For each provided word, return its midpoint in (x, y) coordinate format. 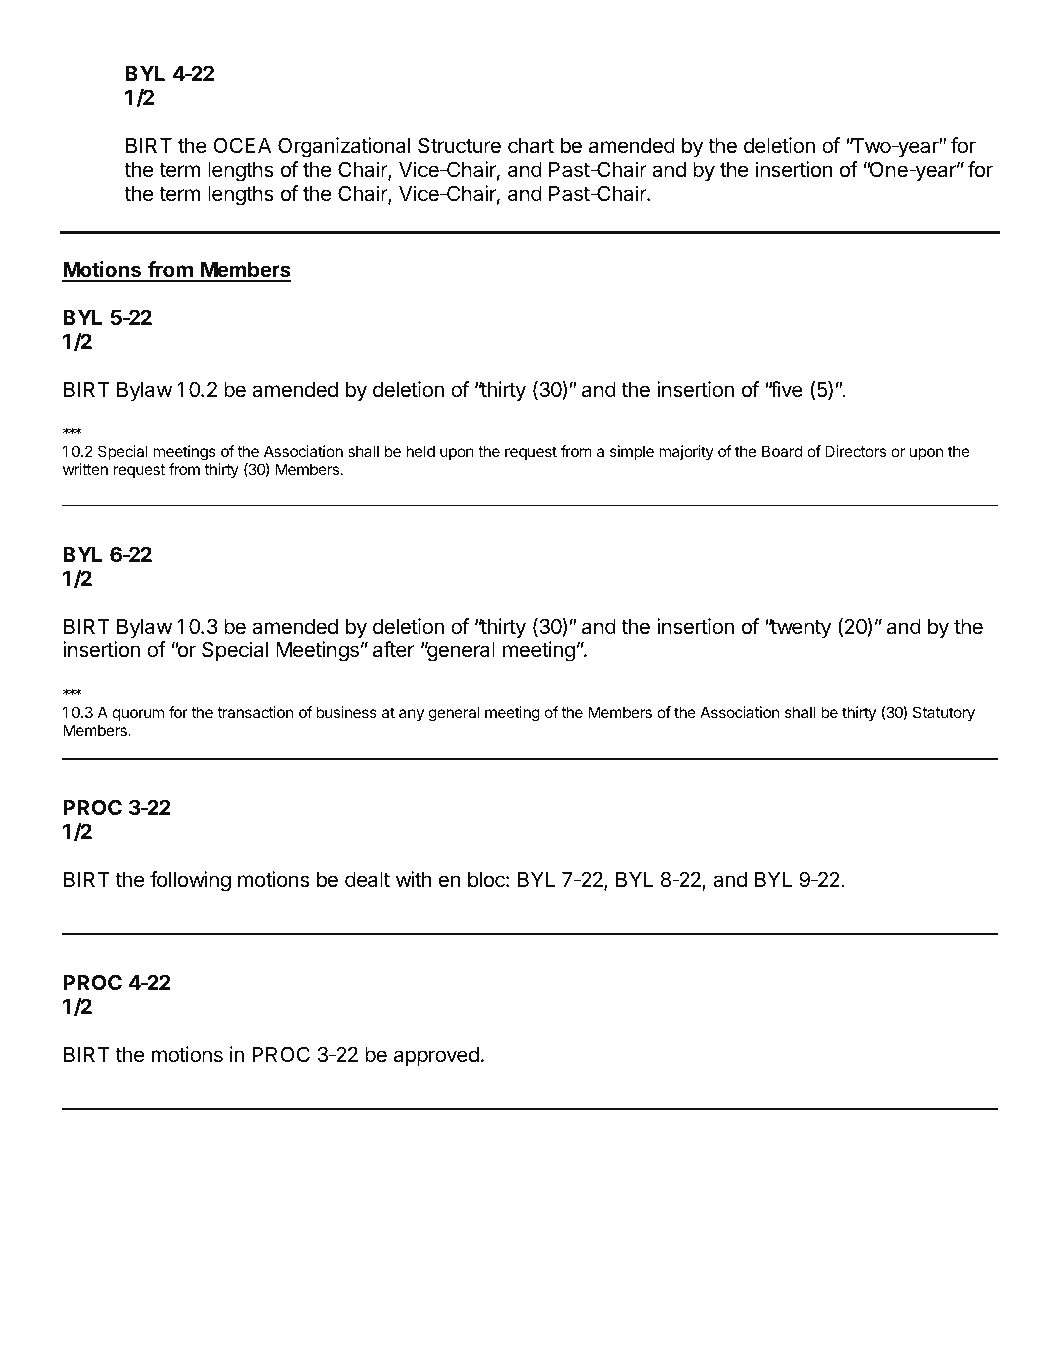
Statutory (944, 714)
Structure (459, 145)
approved (436, 1057)
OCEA (242, 145)
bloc (487, 880)
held (420, 451)
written (85, 469)
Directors (855, 451)
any (411, 715)
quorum (138, 715)
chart (531, 146)
